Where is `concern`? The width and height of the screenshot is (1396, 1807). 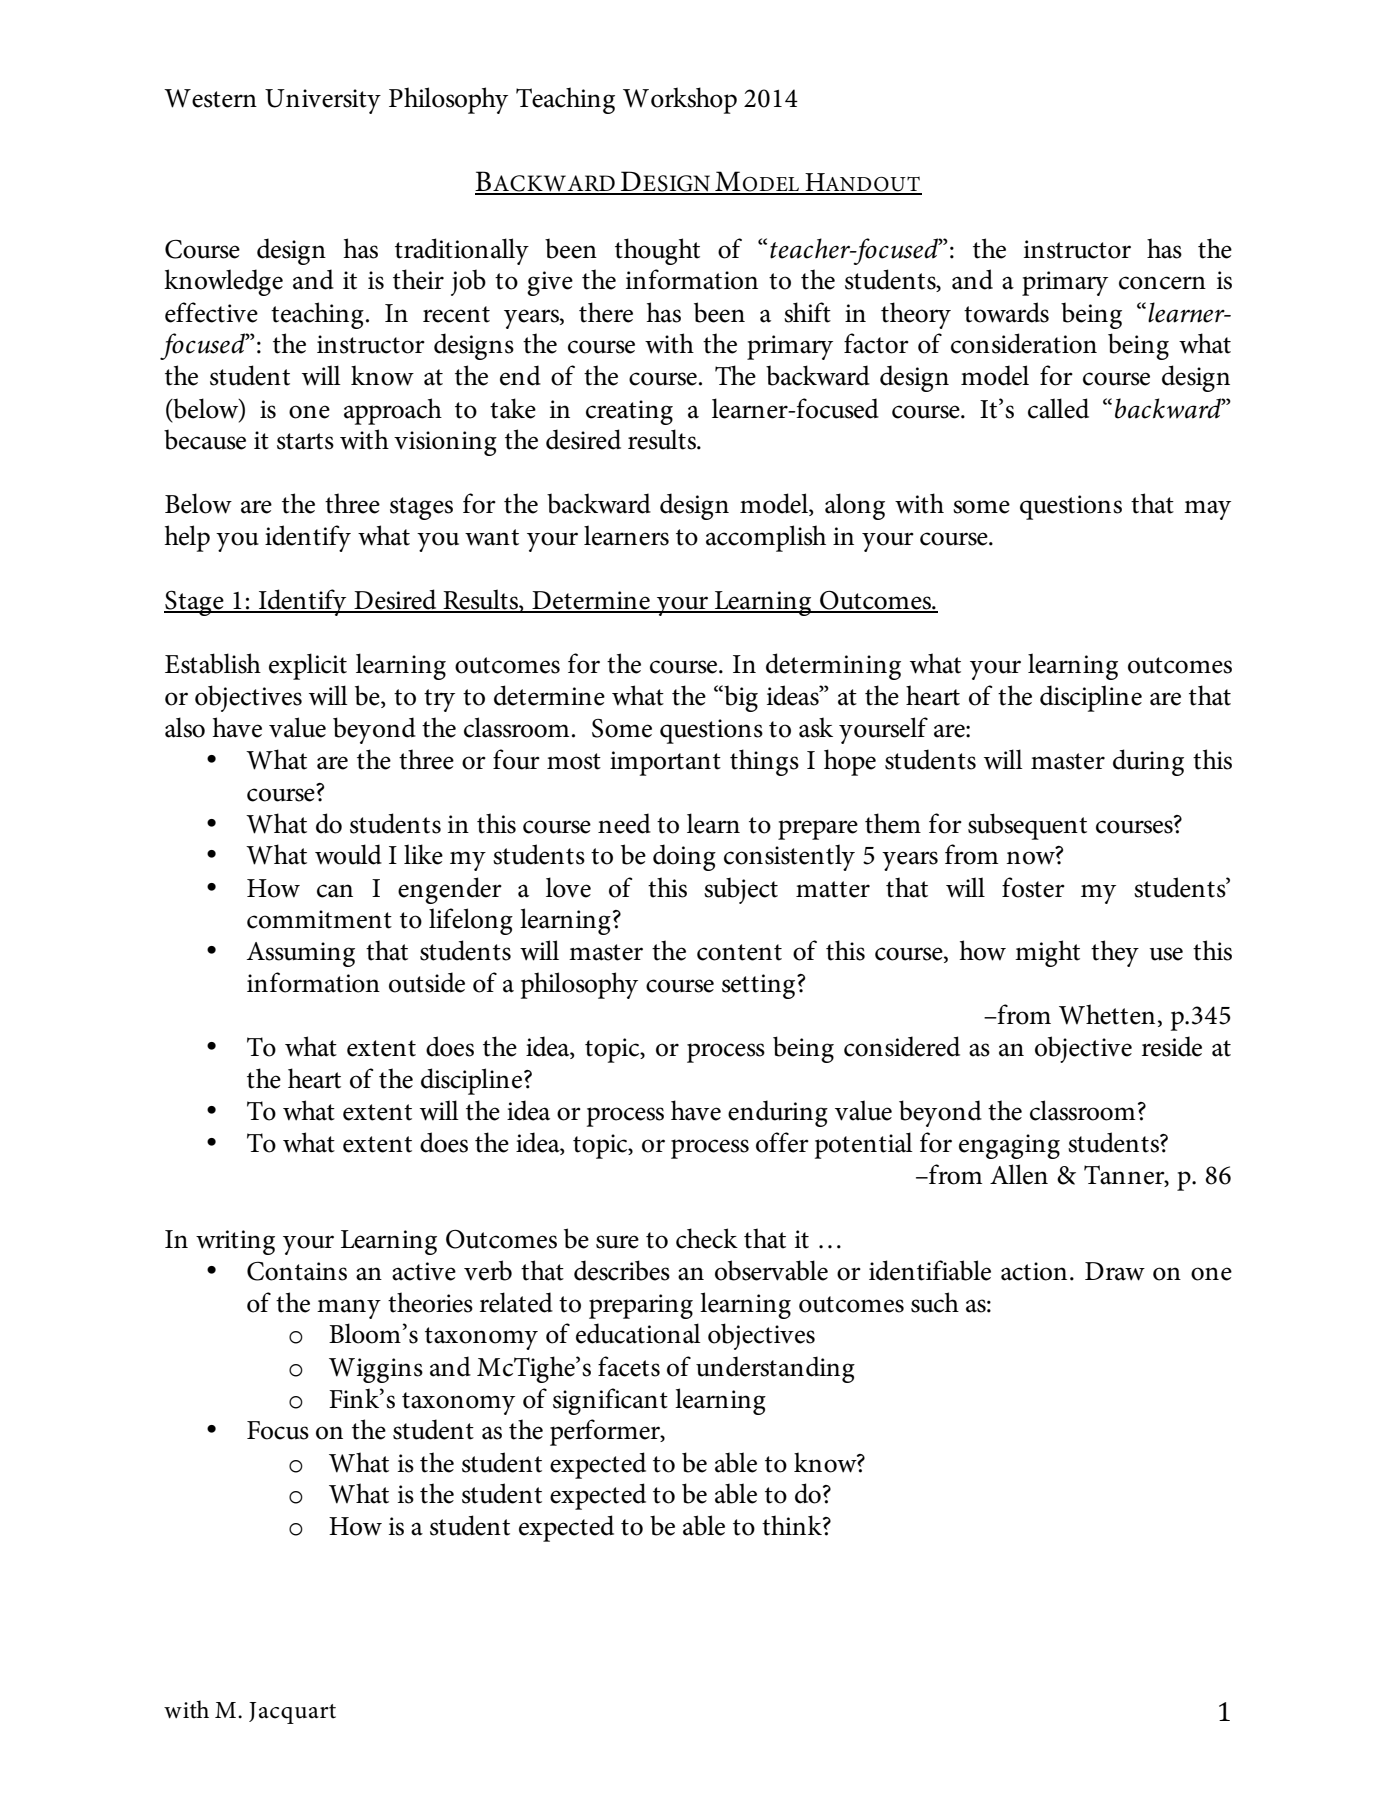
concern is located at coordinates (1162, 283).
